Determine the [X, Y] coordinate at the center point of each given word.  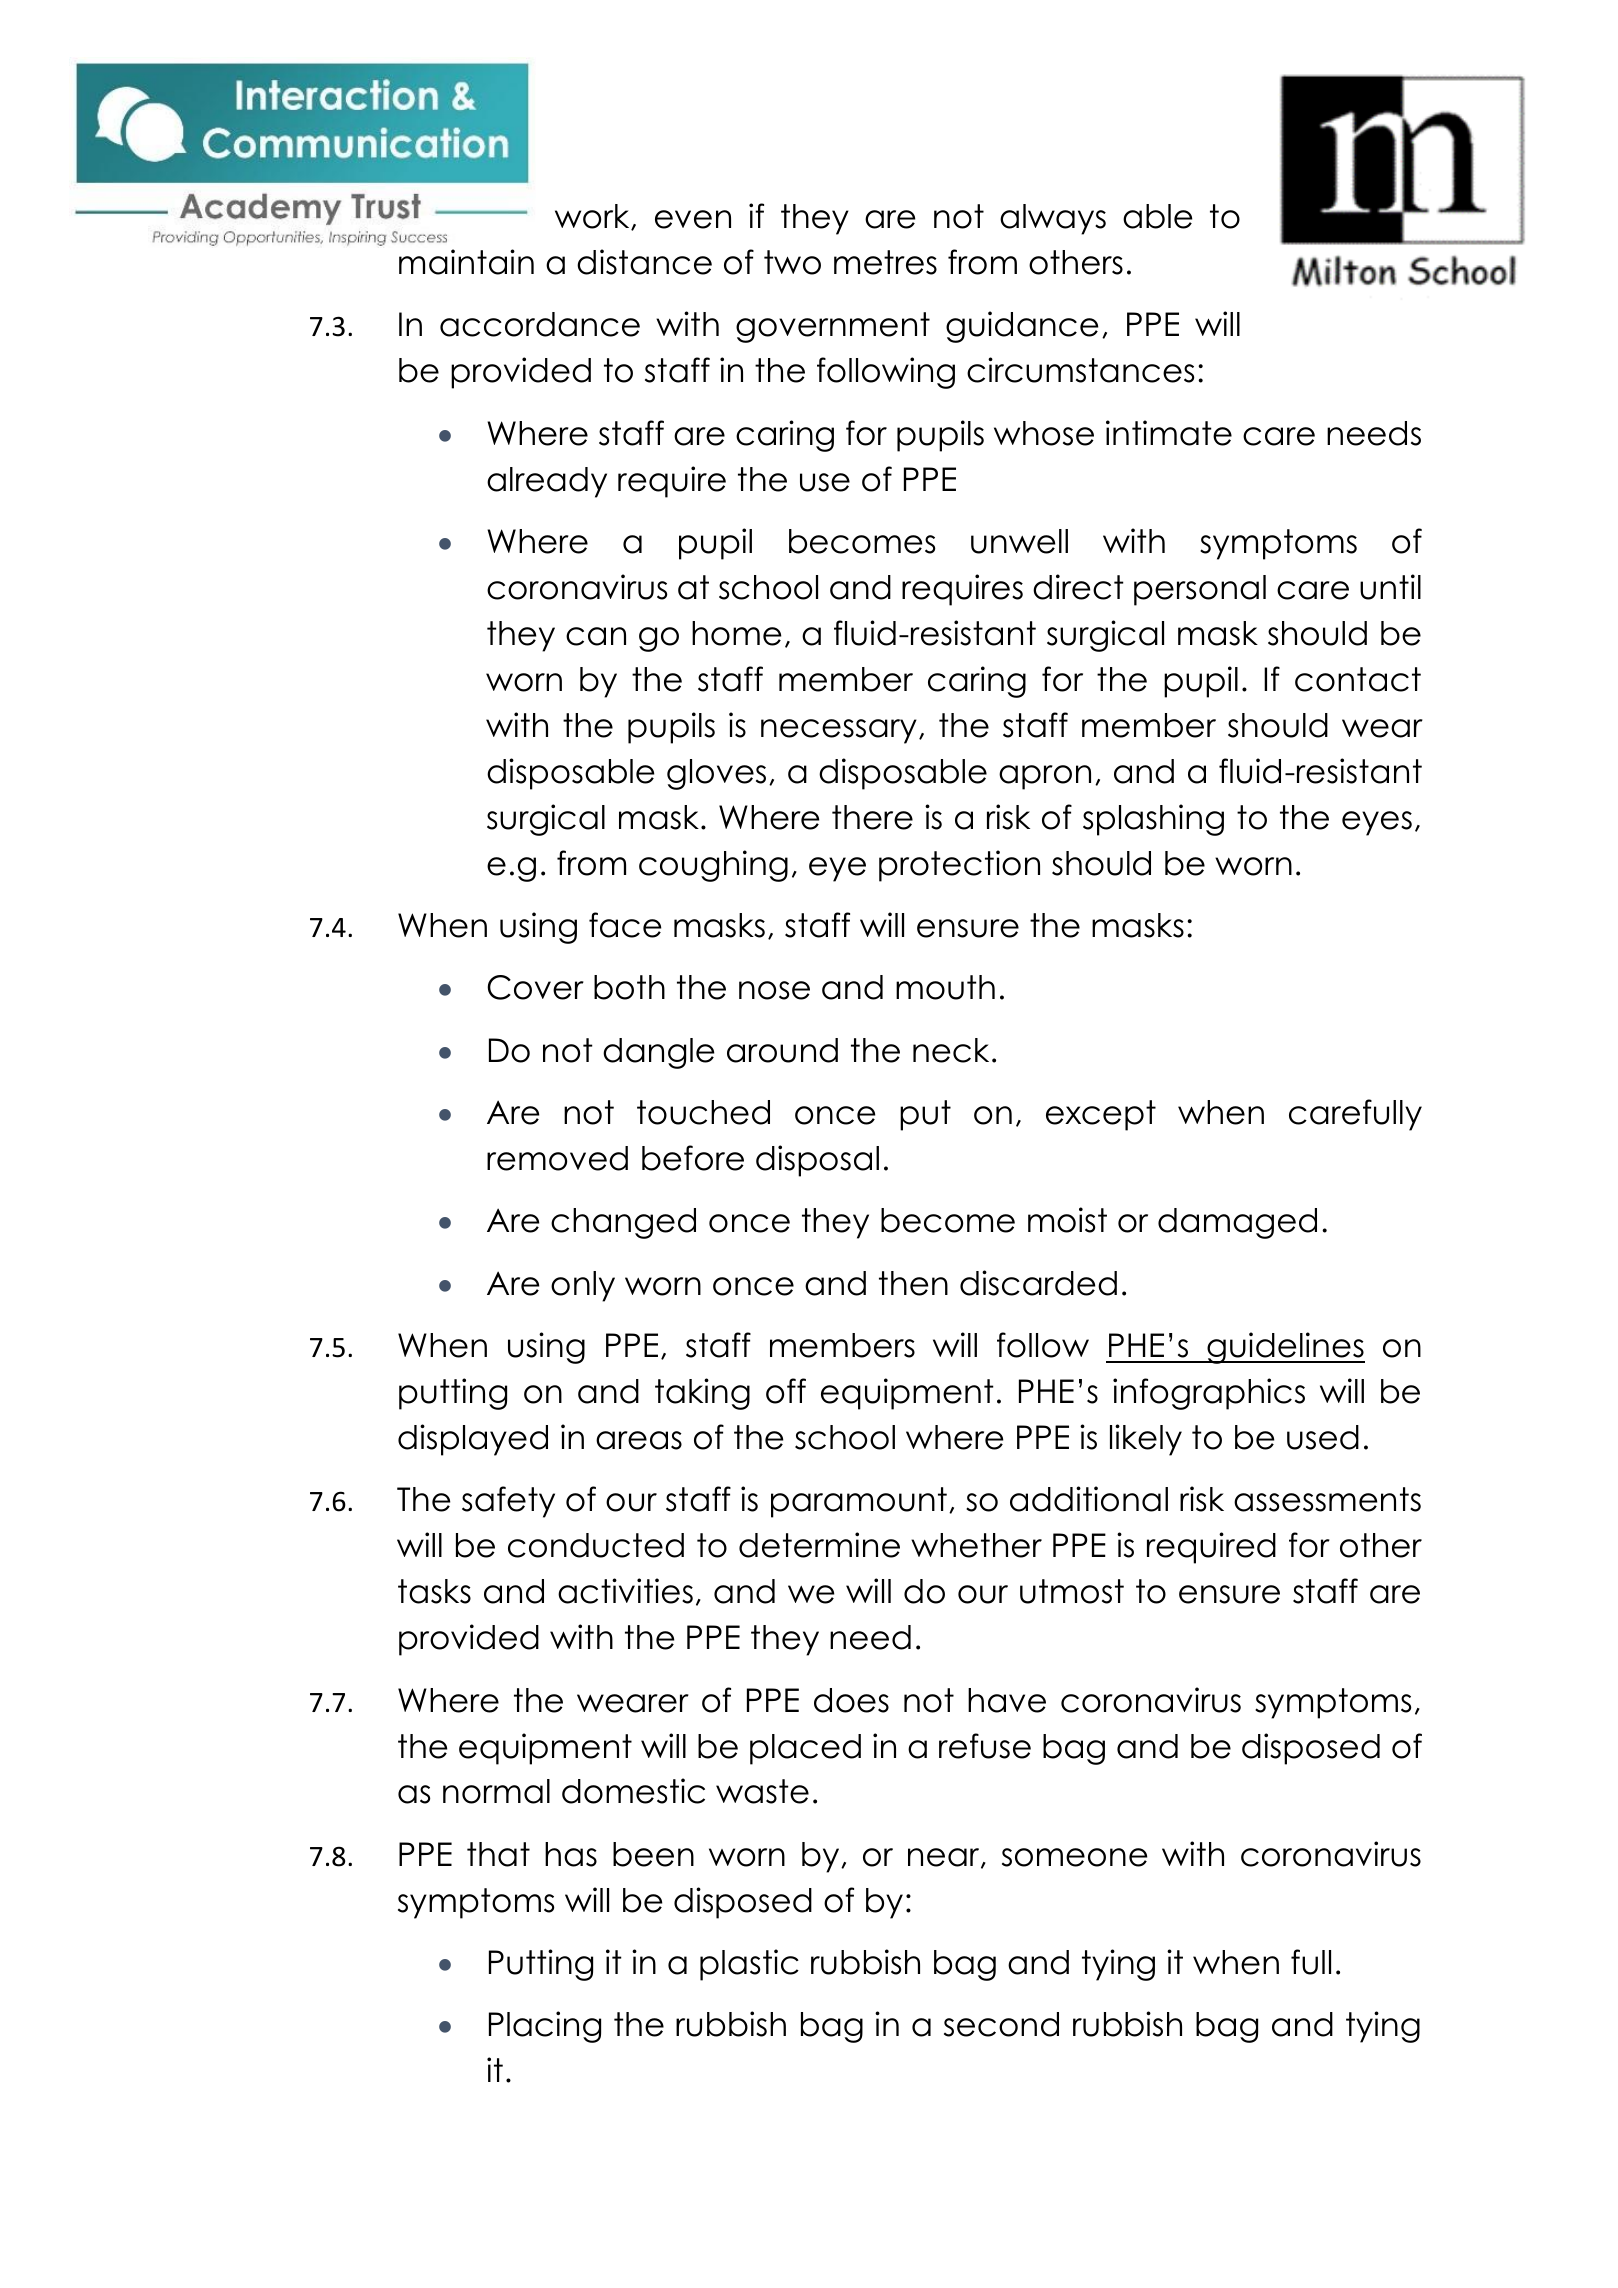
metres [885, 262]
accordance [540, 324]
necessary [839, 731]
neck [951, 1050]
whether [976, 1545]
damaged [1237, 1223]
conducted [596, 1545]
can [596, 636]
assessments [1327, 1499]
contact [1358, 679]
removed [557, 1158]
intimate [1169, 433]
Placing [545, 2027]
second [1001, 2024]
